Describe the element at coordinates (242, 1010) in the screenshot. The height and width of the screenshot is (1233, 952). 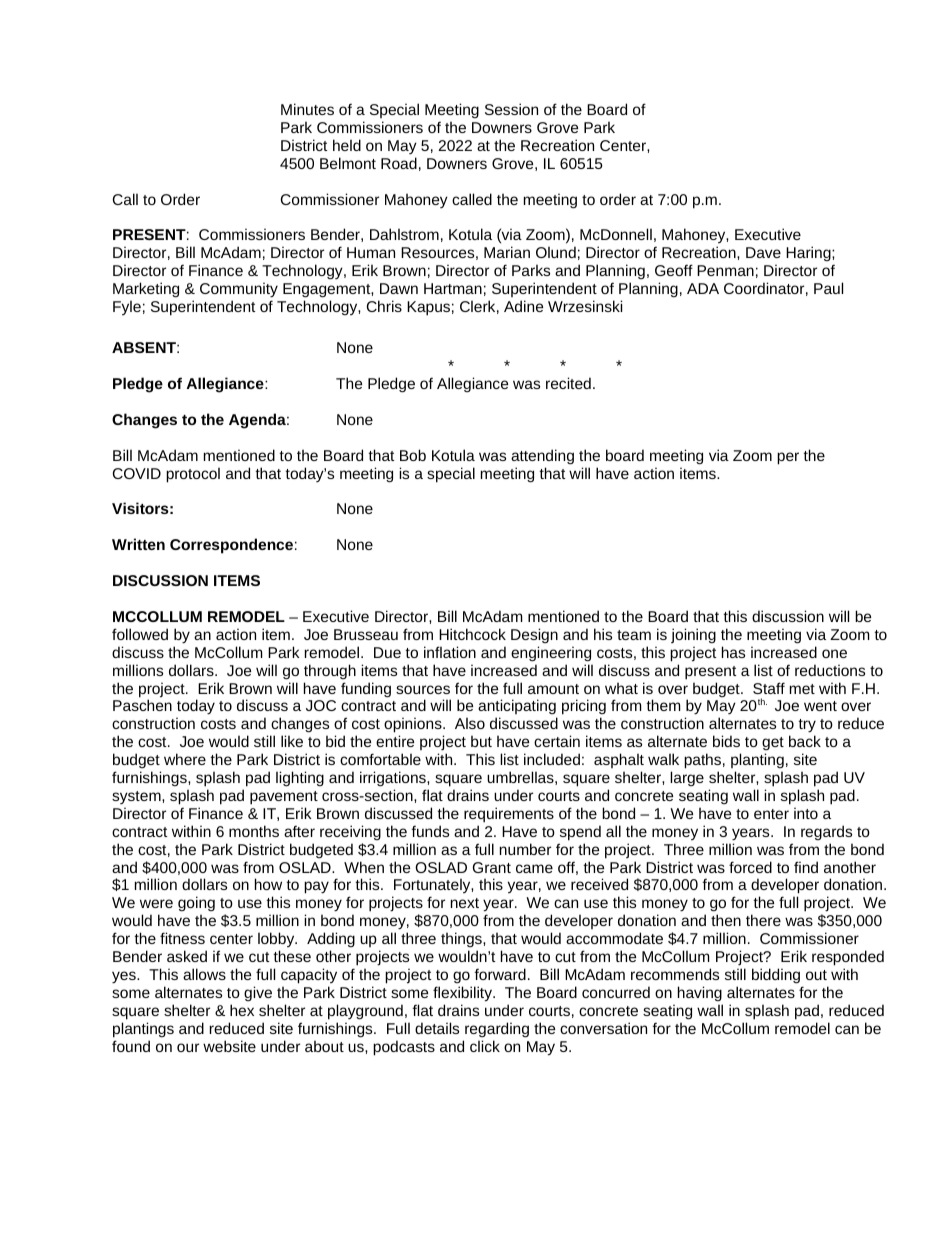
I see `hex` at that location.
